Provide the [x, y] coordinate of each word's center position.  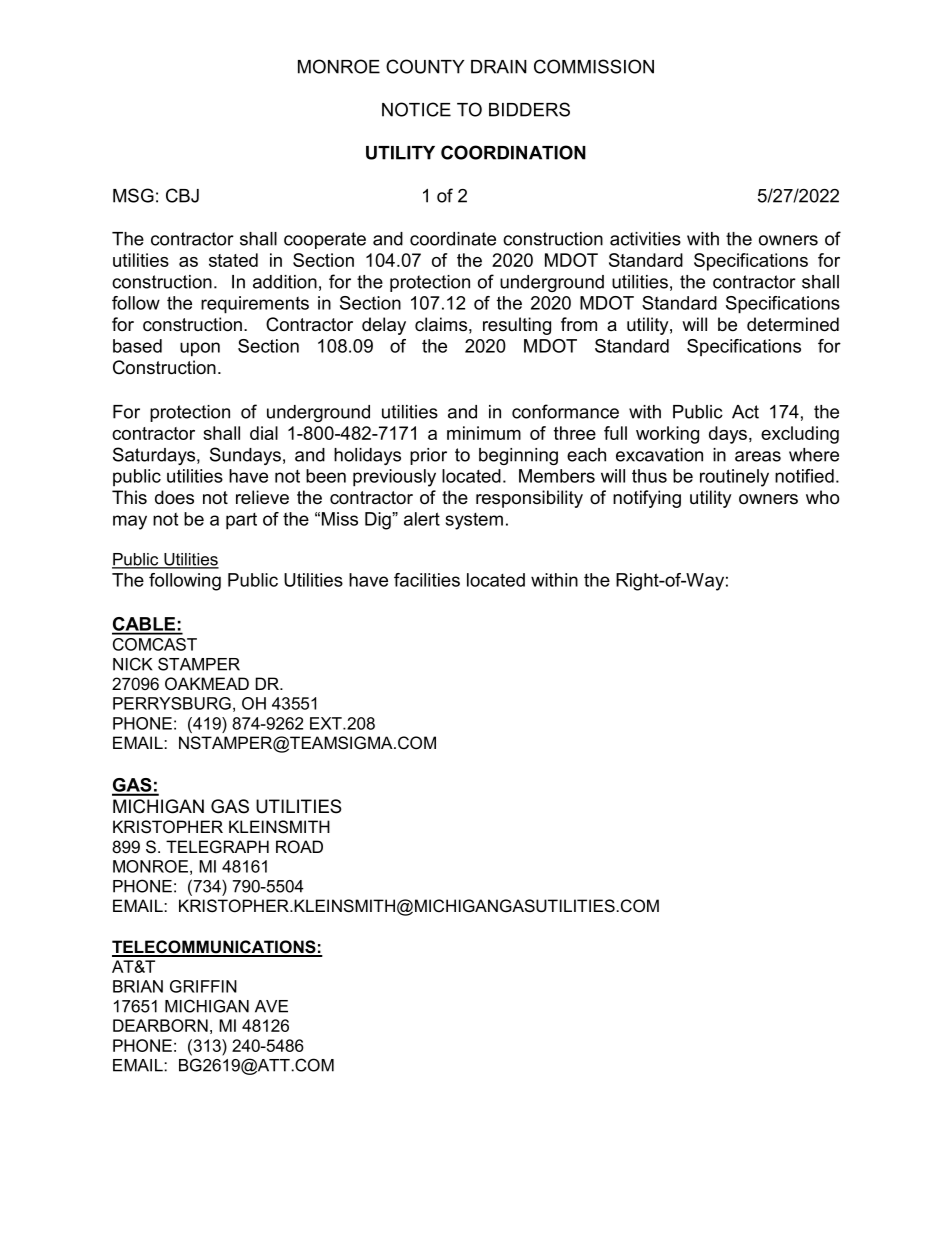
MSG [133, 195]
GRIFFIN [203, 986]
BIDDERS [529, 109]
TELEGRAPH [217, 847]
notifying [647, 499]
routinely [734, 478]
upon [200, 349]
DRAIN [499, 67]
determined [793, 324]
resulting [517, 326]
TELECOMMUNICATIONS [215, 948]
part [241, 521]
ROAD [299, 847]
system [474, 521]
